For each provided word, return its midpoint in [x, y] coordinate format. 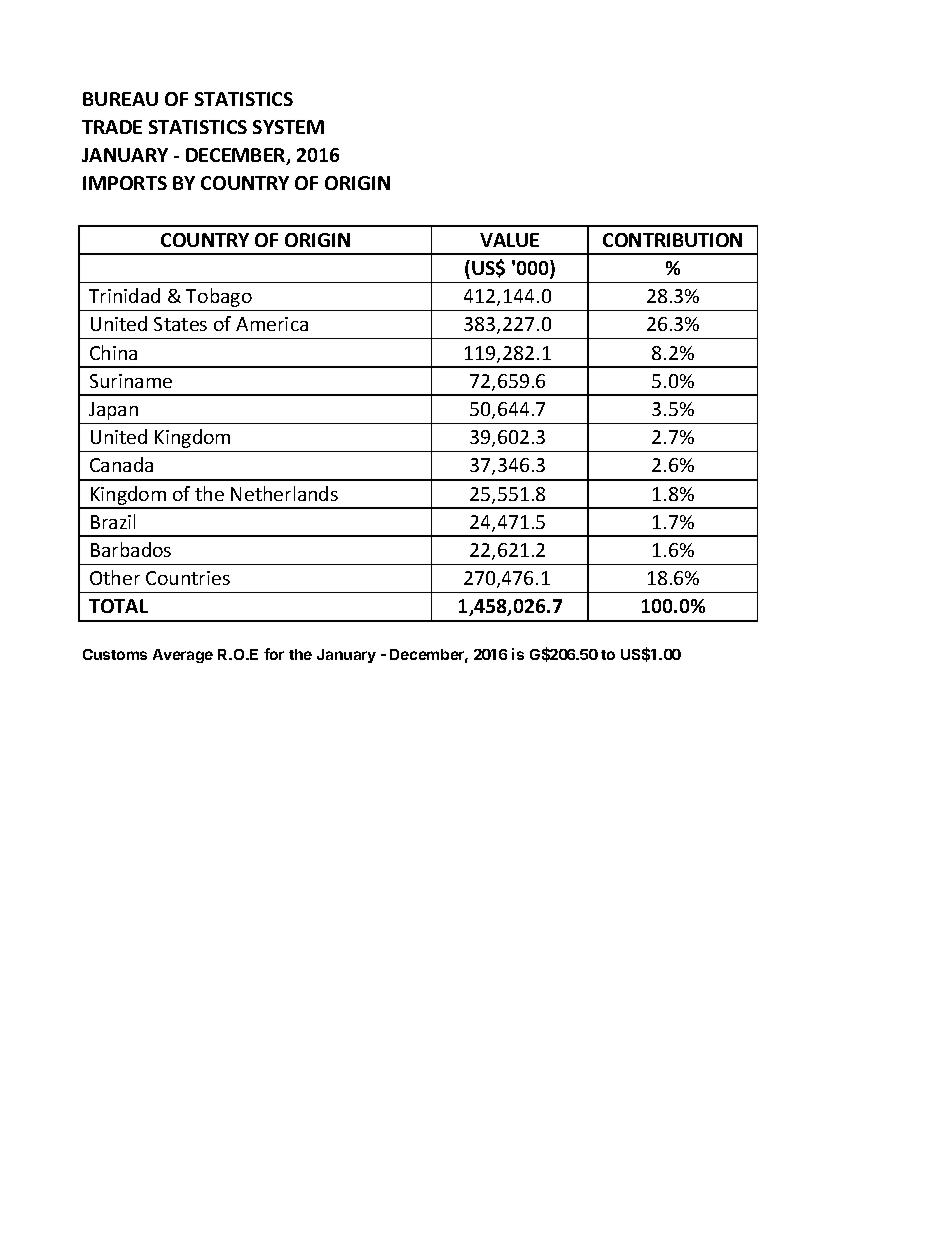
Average [183, 656]
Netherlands [284, 493]
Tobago [219, 297]
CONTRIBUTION [672, 240]
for [274, 654]
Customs [115, 654]
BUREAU [120, 99]
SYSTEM [288, 127]
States [180, 324]
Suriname [131, 381]
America [272, 324]
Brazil [113, 521]
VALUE [509, 240]
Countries [188, 578]
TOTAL [118, 606]
